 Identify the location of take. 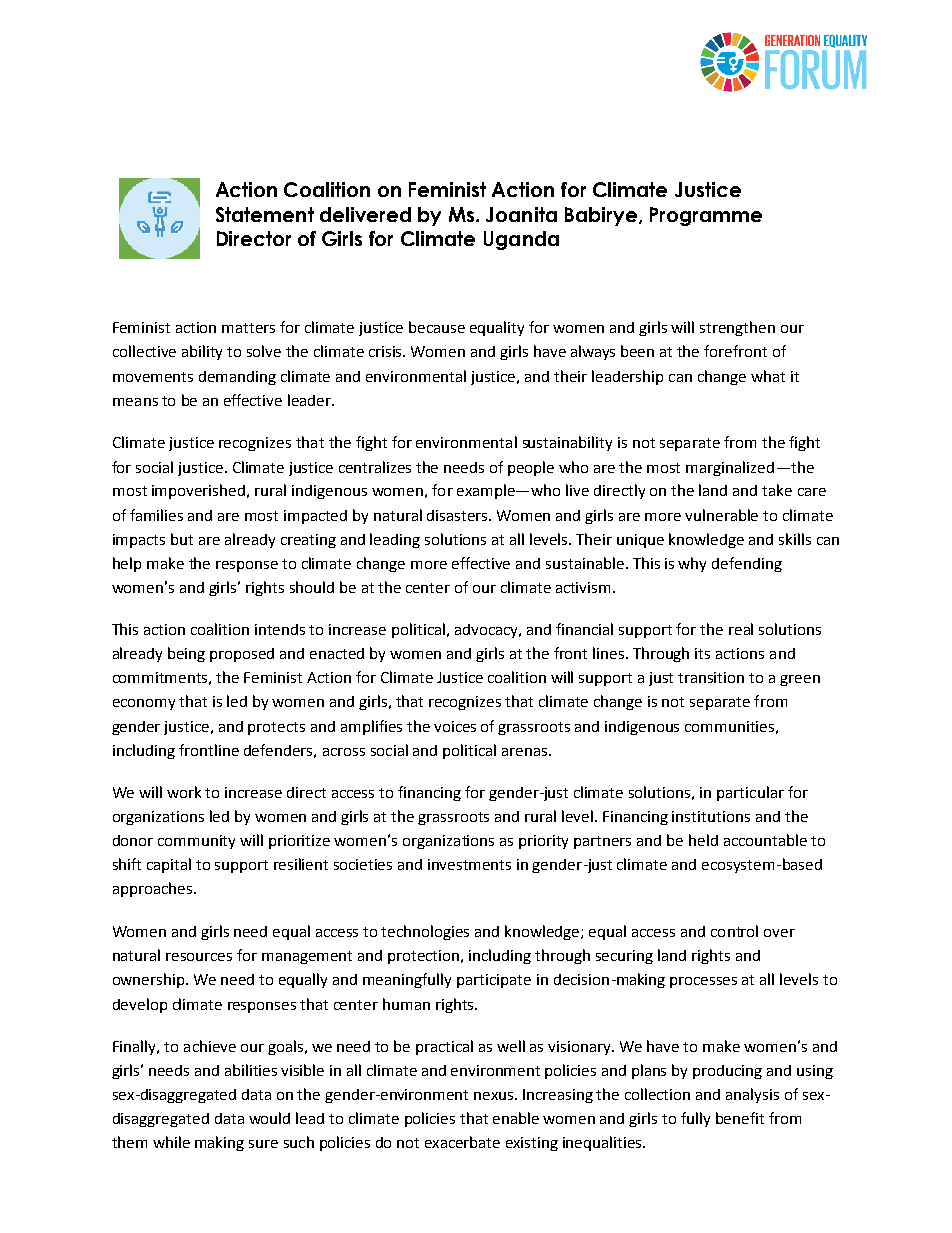
(777, 490).
